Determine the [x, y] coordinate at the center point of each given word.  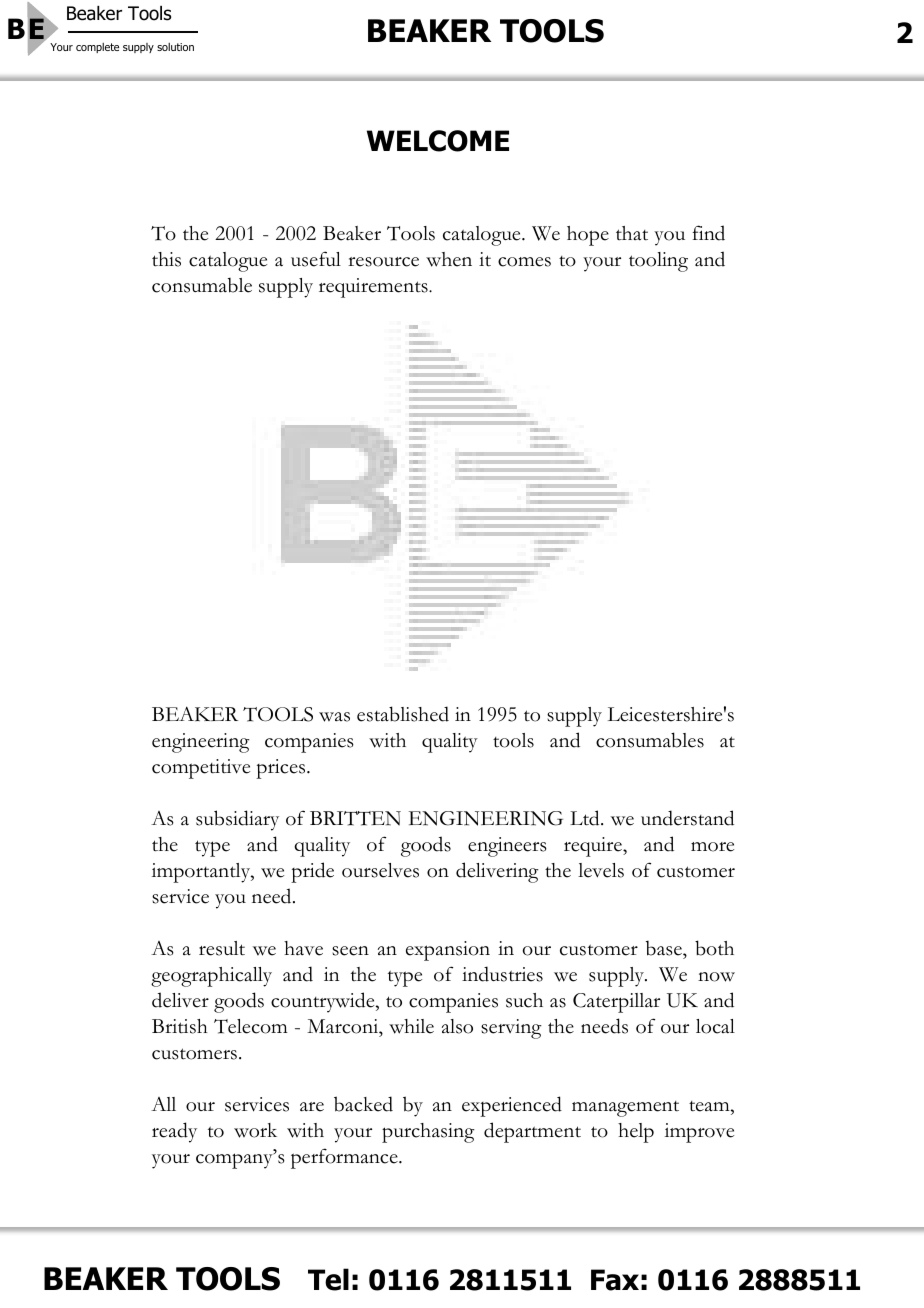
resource [383, 262]
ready [174, 1132]
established [403, 714]
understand [687, 818]
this [166, 259]
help [636, 1133]
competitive [201, 769]
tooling [658, 262]
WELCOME [438, 141]
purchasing [428, 1133]
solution [175, 47]
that [632, 233]
